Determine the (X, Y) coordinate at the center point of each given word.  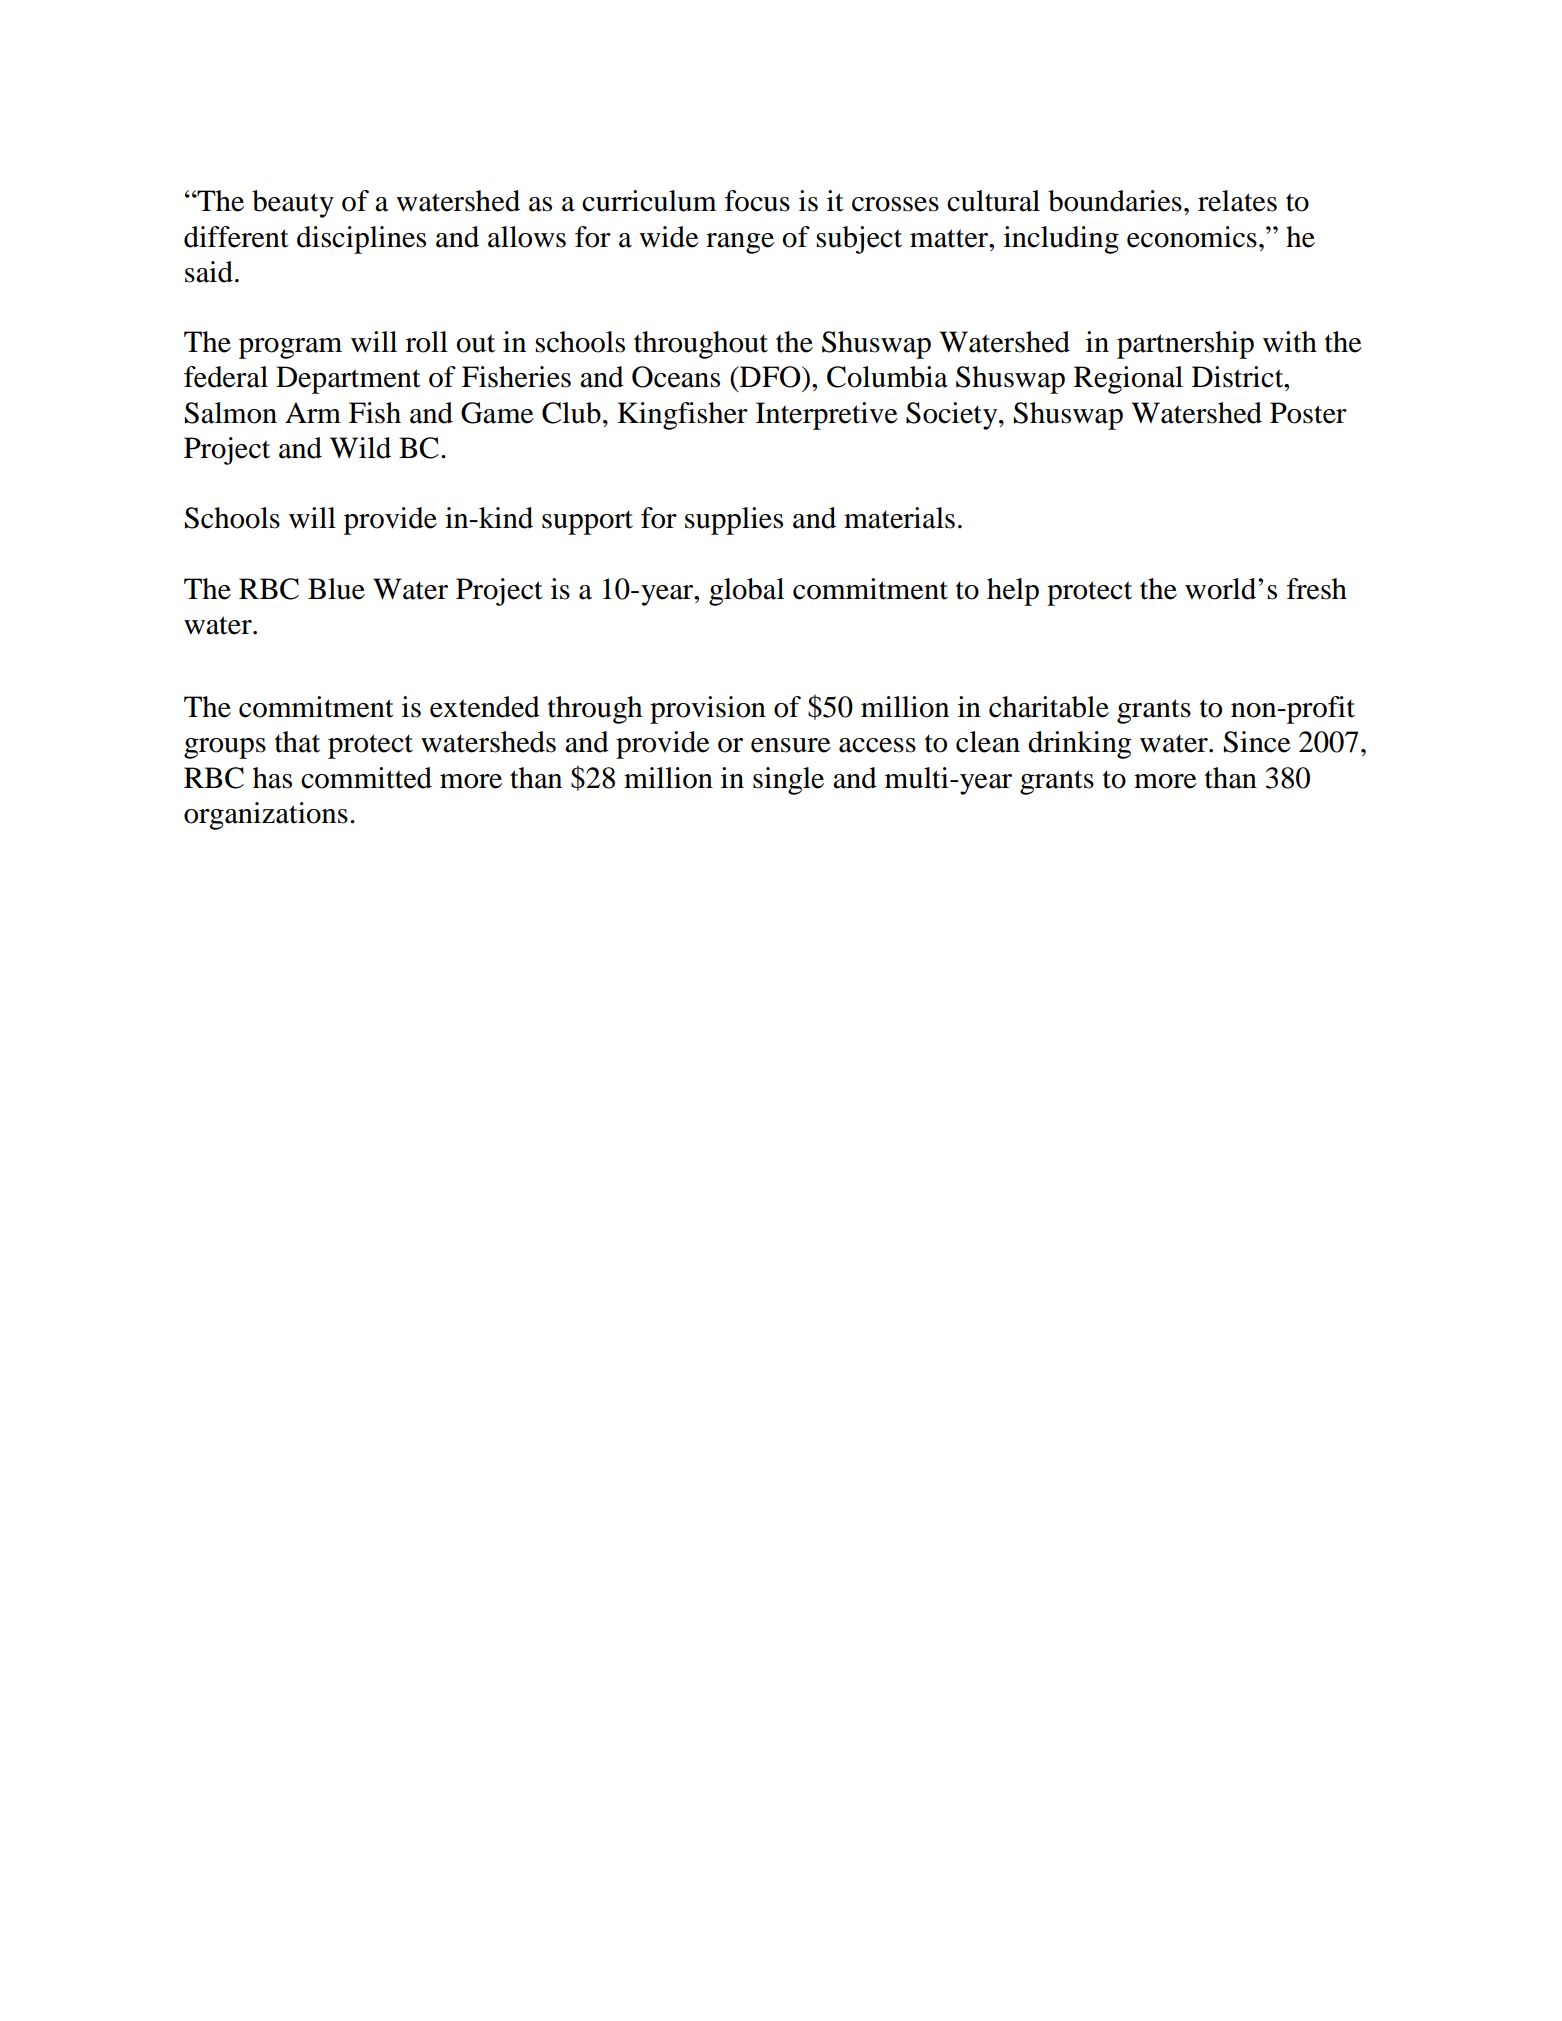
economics (1192, 237)
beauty (293, 204)
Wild (360, 448)
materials (899, 518)
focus (757, 201)
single (788, 781)
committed (366, 778)
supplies (734, 521)
